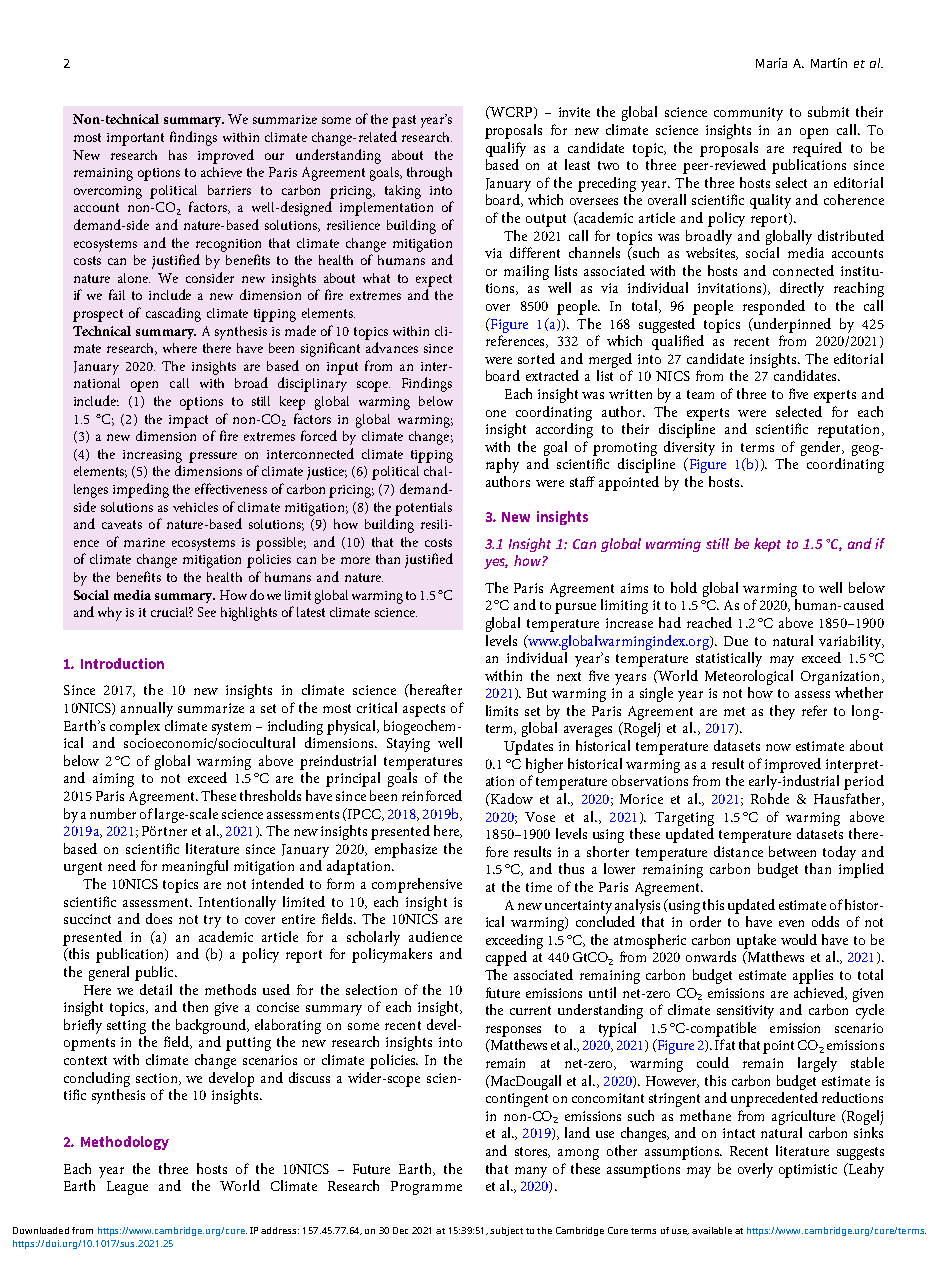  Describe the element at coordinates (424, 710) in the screenshot. I see `aspects` at that location.
